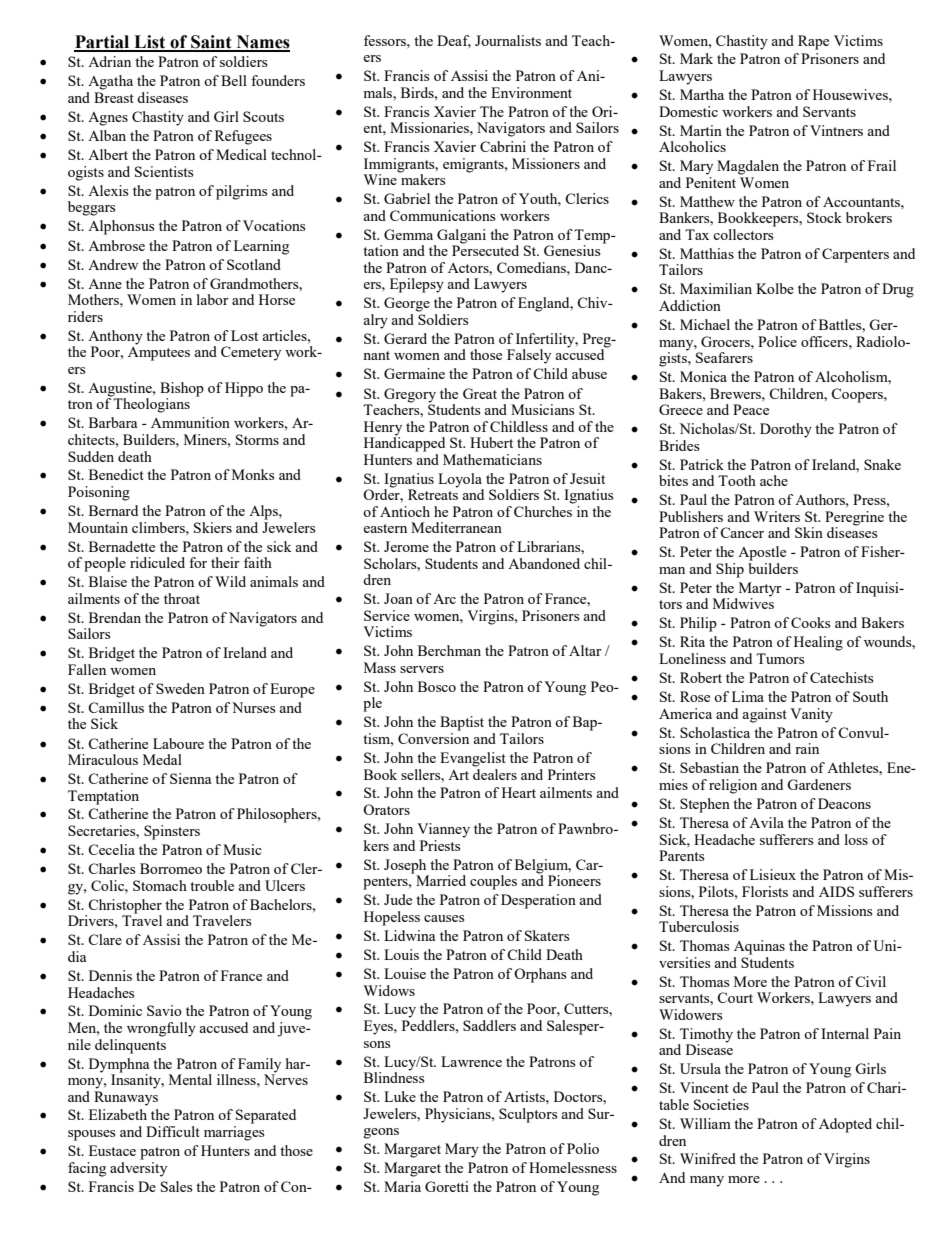  Describe the element at coordinates (190, 422) in the page. I see `Ammunition` at that location.
